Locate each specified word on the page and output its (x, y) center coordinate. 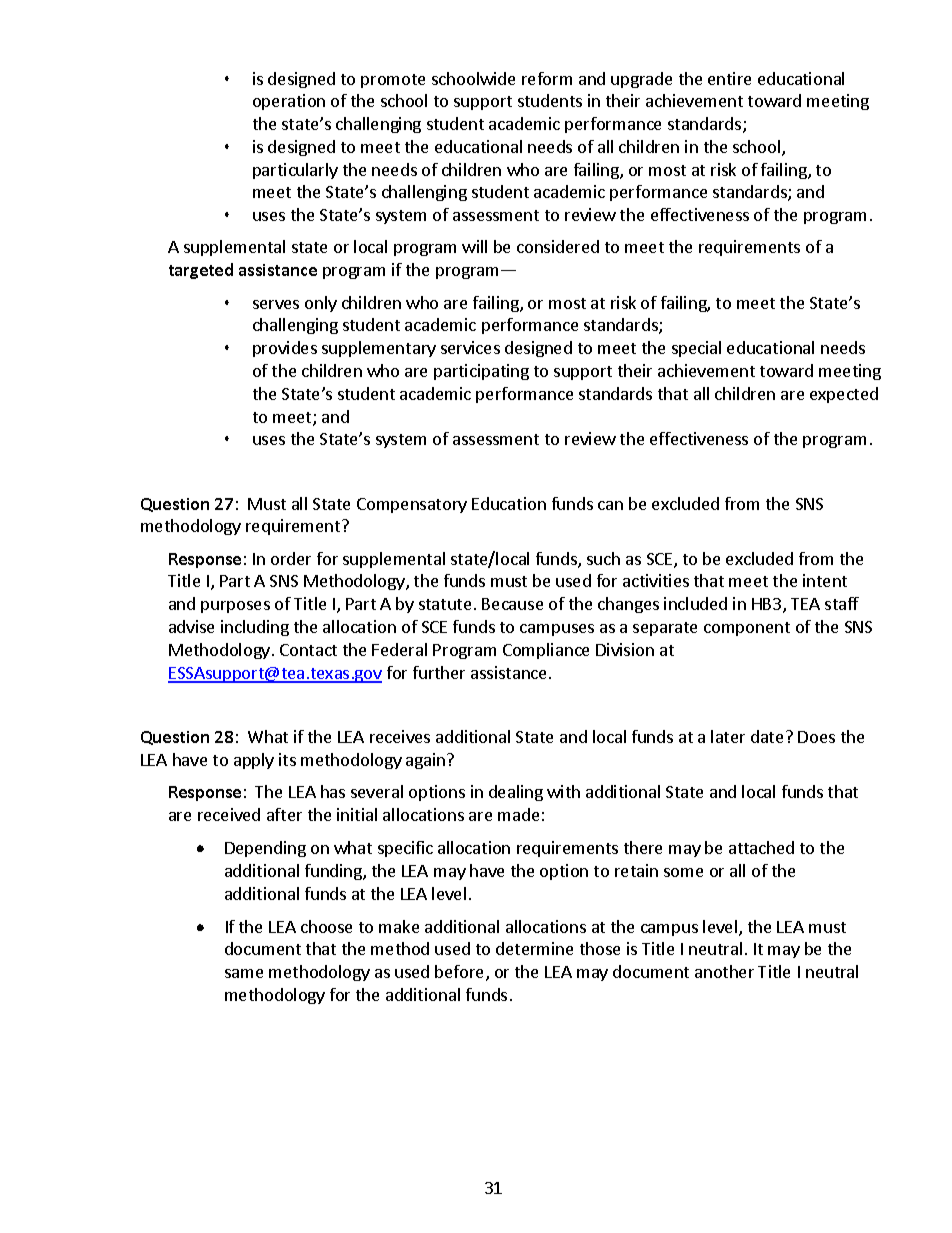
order (291, 558)
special (696, 349)
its (287, 759)
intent (825, 580)
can (610, 505)
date (767, 736)
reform (547, 78)
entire (729, 78)
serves (276, 304)
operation (289, 102)
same (244, 973)
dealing (516, 793)
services (470, 347)
